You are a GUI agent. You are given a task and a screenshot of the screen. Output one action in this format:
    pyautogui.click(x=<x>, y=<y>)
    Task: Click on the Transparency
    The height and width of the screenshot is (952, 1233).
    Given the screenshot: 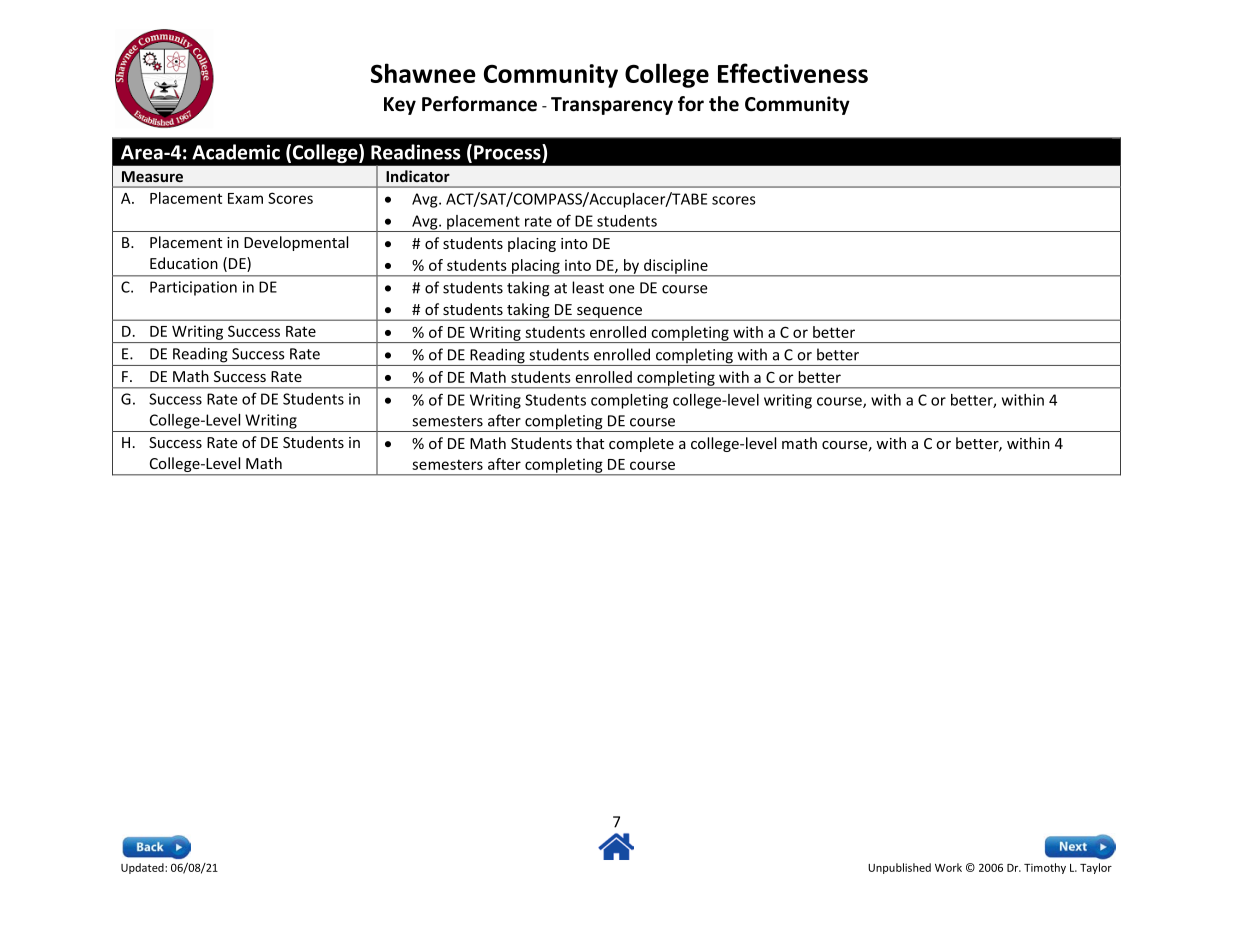 What is the action you would take?
    pyautogui.click(x=612, y=106)
